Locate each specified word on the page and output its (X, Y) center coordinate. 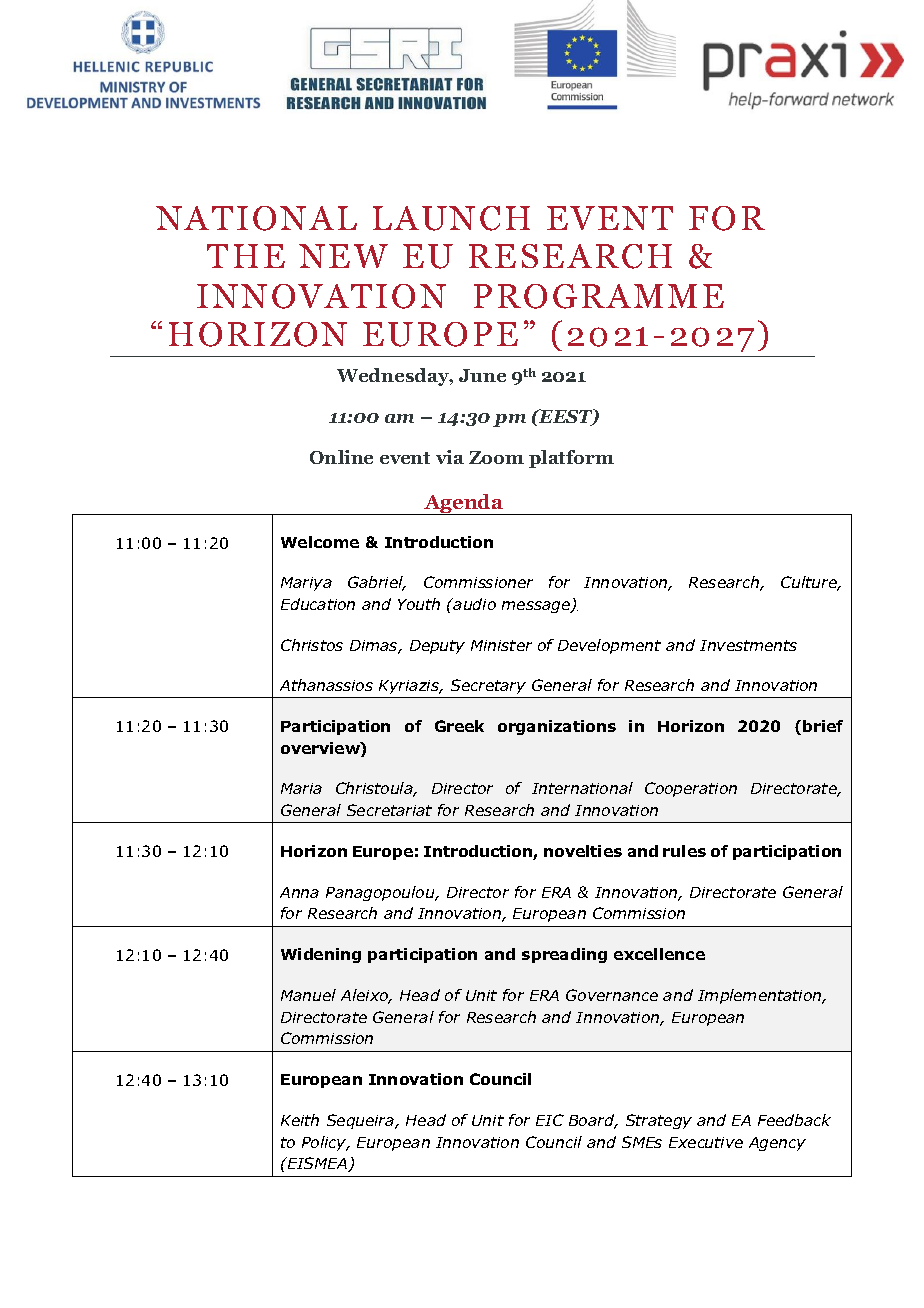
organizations (557, 727)
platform (571, 459)
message (537, 607)
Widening (321, 955)
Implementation (761, 996)
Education (318, 604)
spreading (564, 955)
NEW (343, 256)
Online (341, 457)
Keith (300, 1120)
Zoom (496, 457)
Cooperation (691, 789)
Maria (301, 788)
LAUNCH (451, 218)
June (482, 375)
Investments (748, 645)
